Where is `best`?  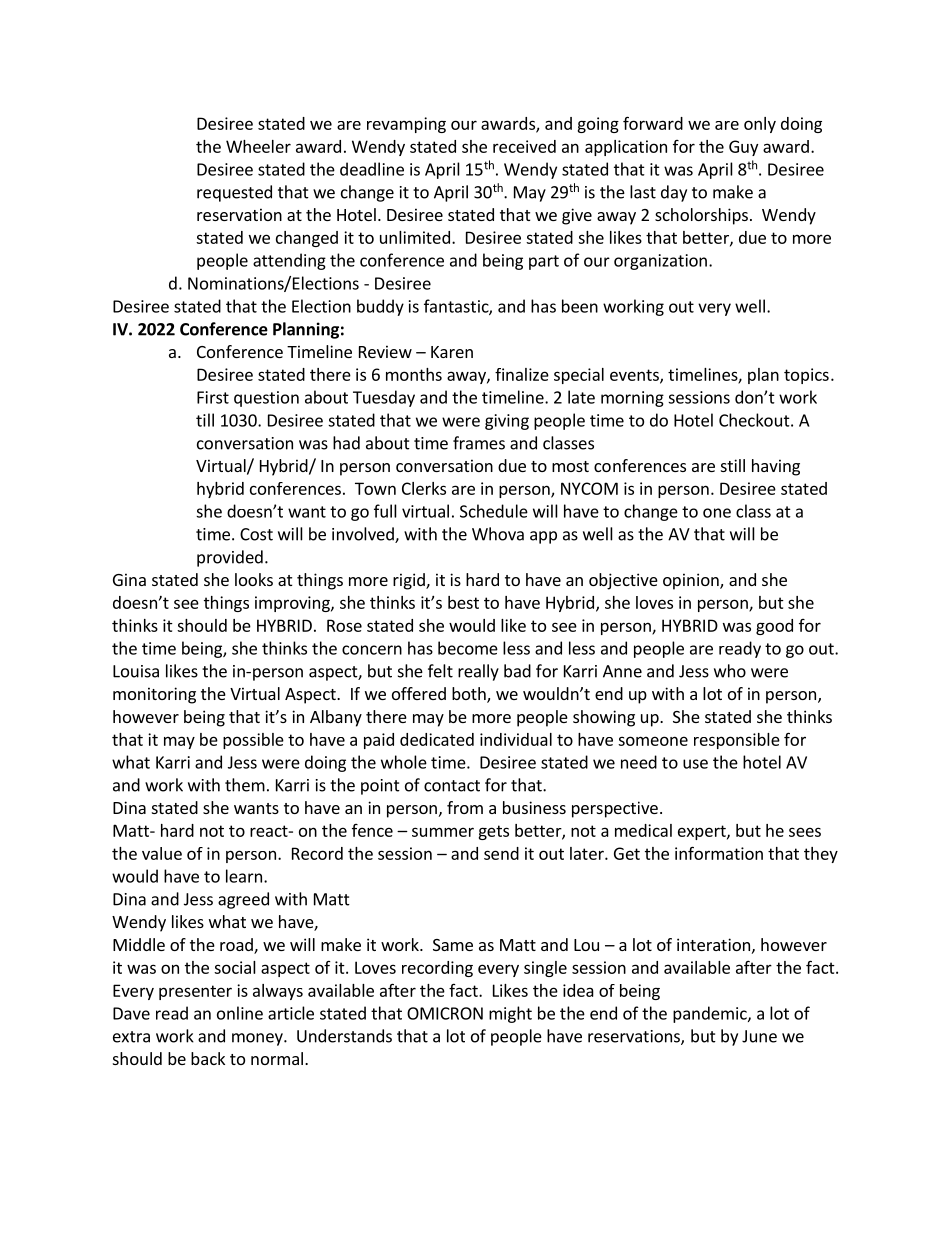 best is located at coordinates (463, 602).
